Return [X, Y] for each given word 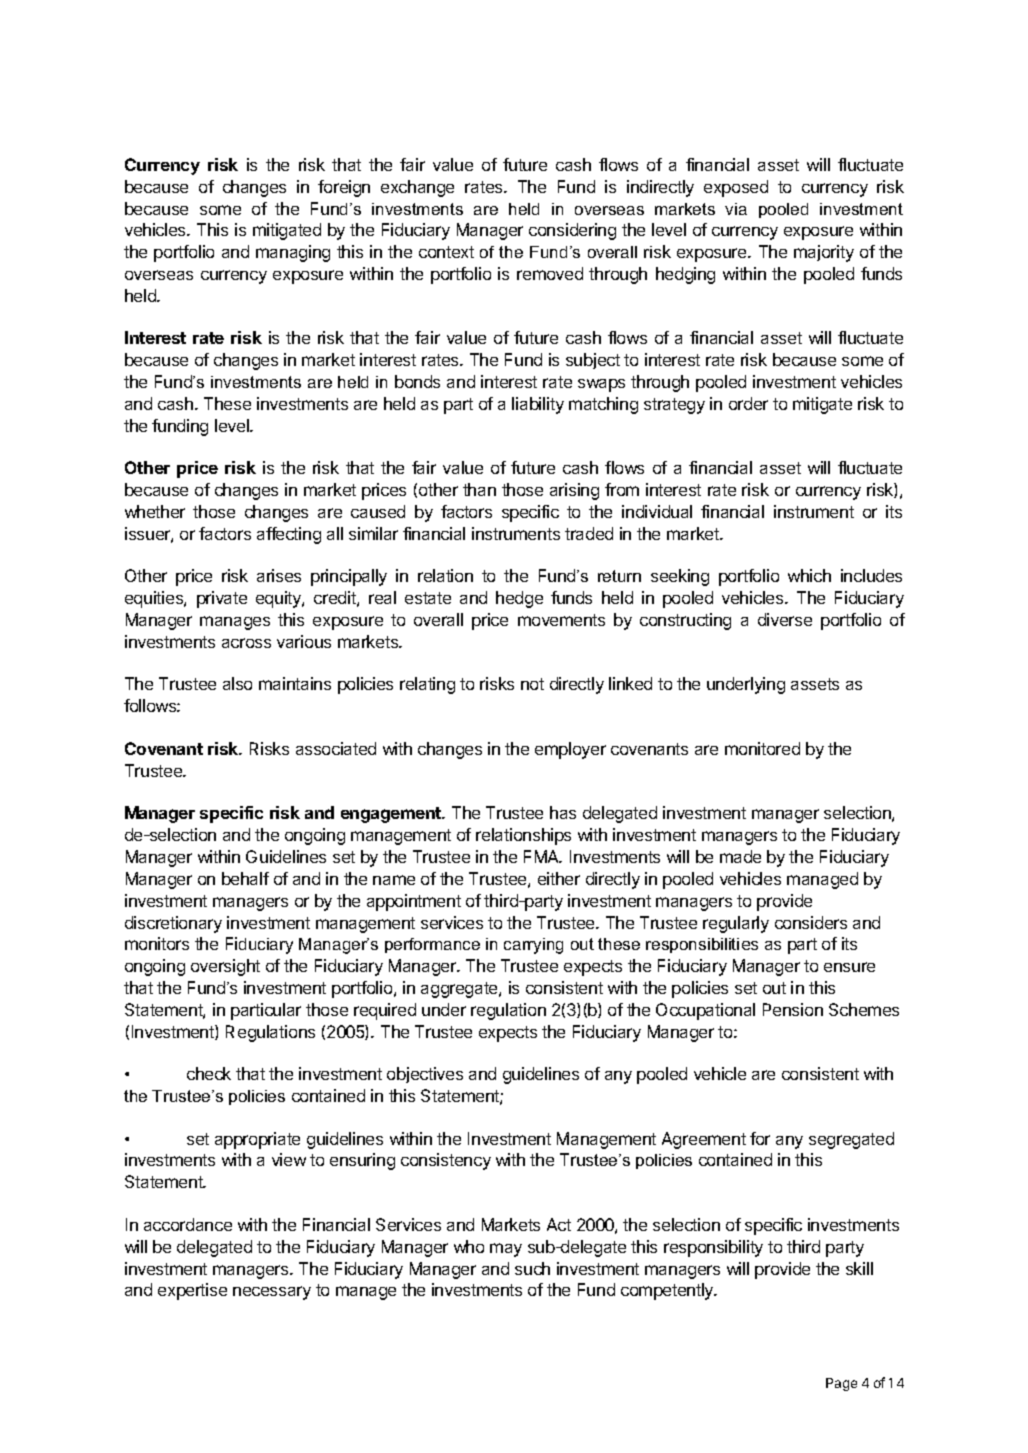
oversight [225, 967]
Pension [793, 1009]
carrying [533, 946]
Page [841, 1384]
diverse [785, 619]
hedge [519, 599]
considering [572, 231]
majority [824, 253]
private [222, 599]
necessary [272, 1293]
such [532, 1268]
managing [293, 253]
